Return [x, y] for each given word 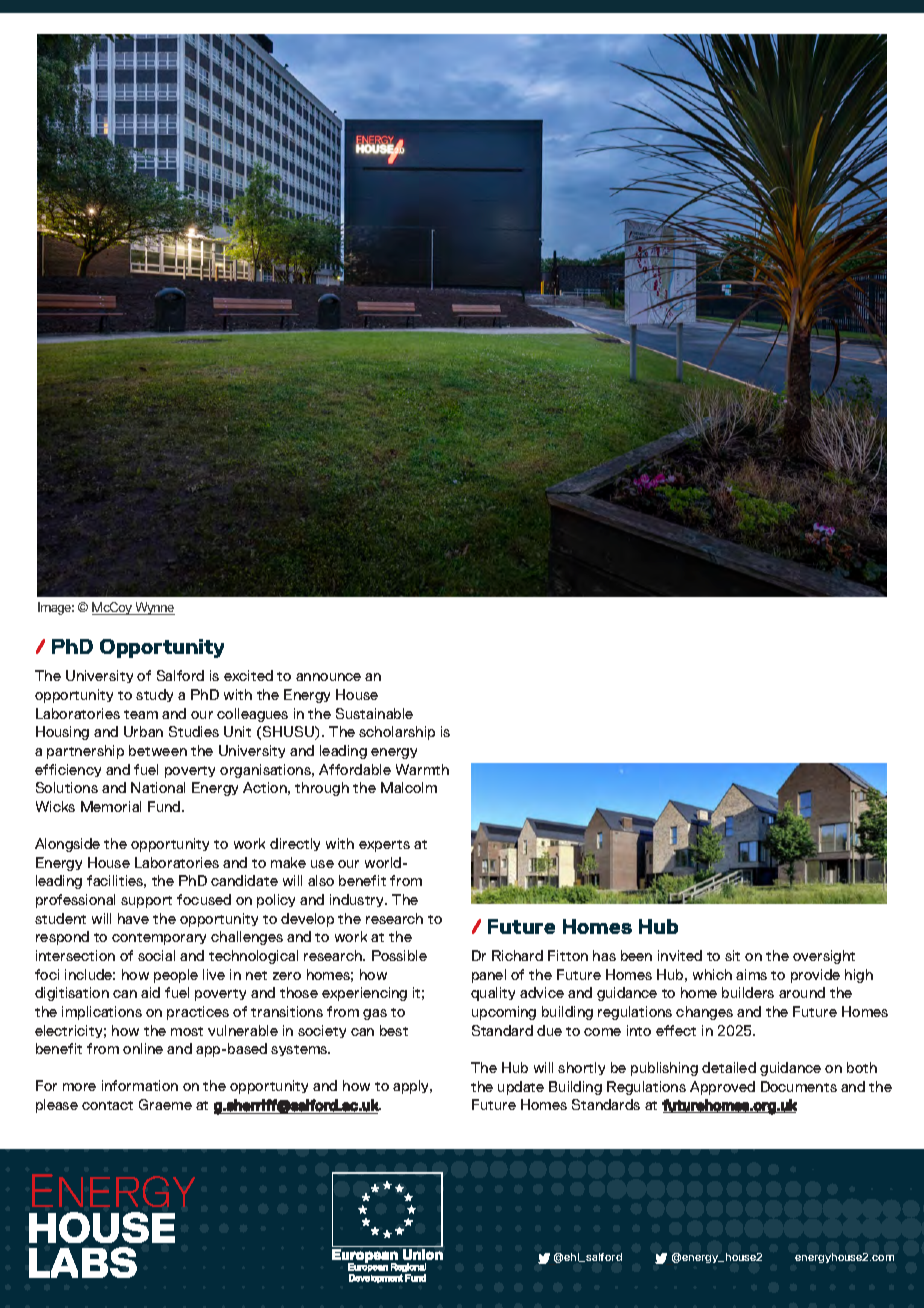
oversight [824, 957]
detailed [729, 1067]
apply [412, 1087]
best [394, 1030]
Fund [165, 806]
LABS [83, 1262]
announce [328, 677]
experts [384, 846]
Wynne [154, 608]
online [143, 1048]
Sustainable [374, 713]
